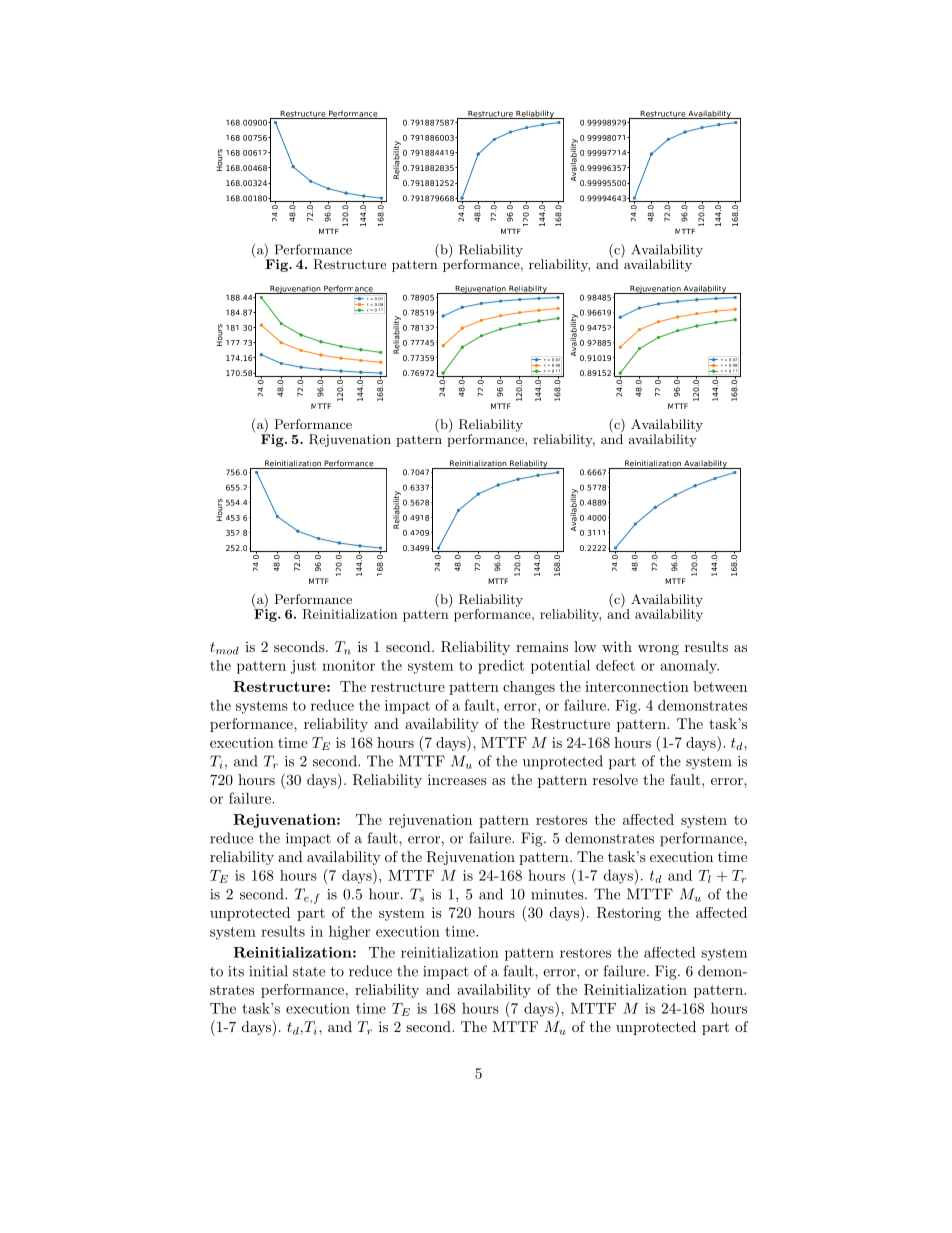 This screenshot has height=1233, width=952. I want to click on just, so click(303, 667).
